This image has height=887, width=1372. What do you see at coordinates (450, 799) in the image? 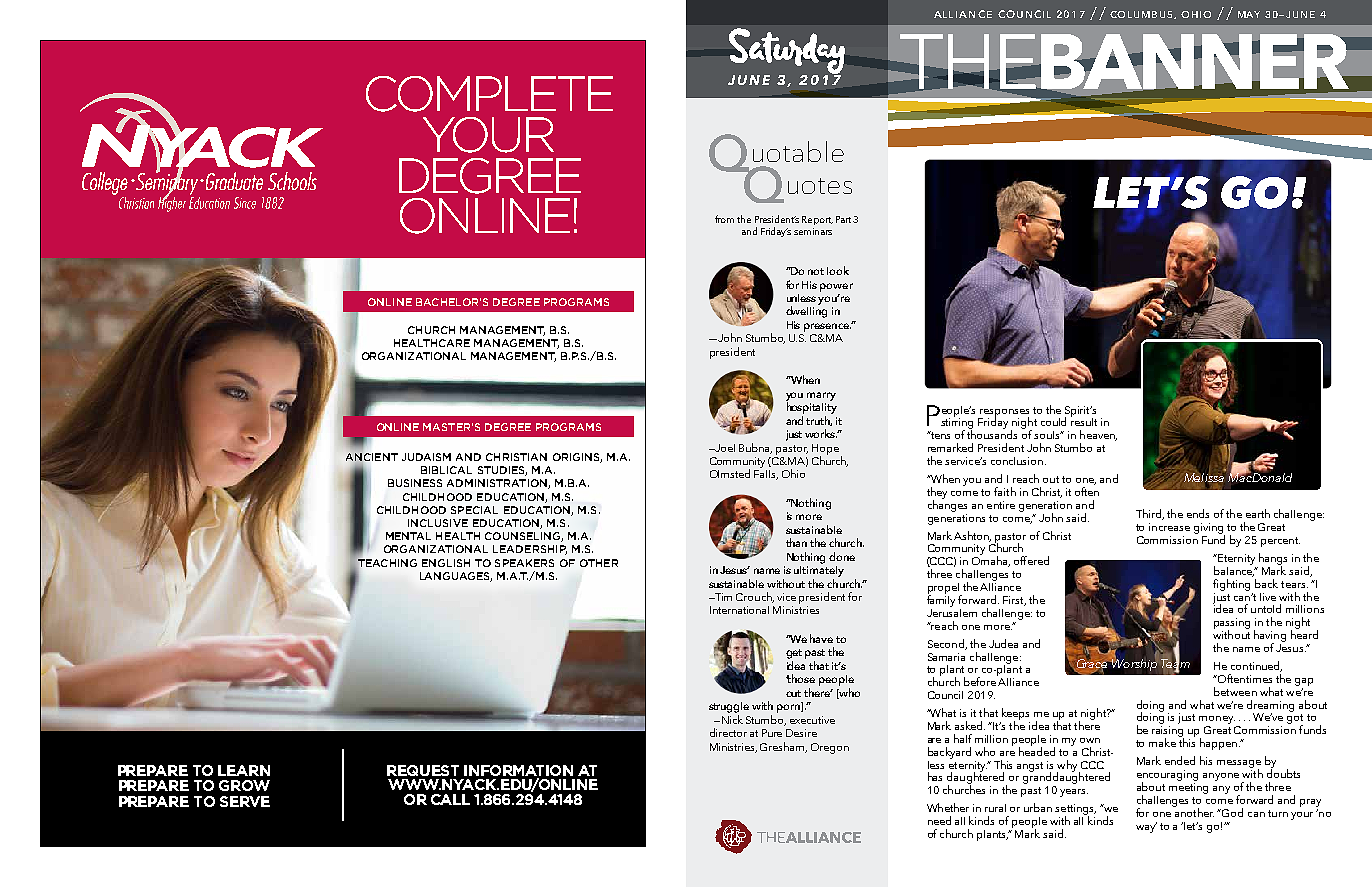
I see `call` at bounding box center [450, 799].
